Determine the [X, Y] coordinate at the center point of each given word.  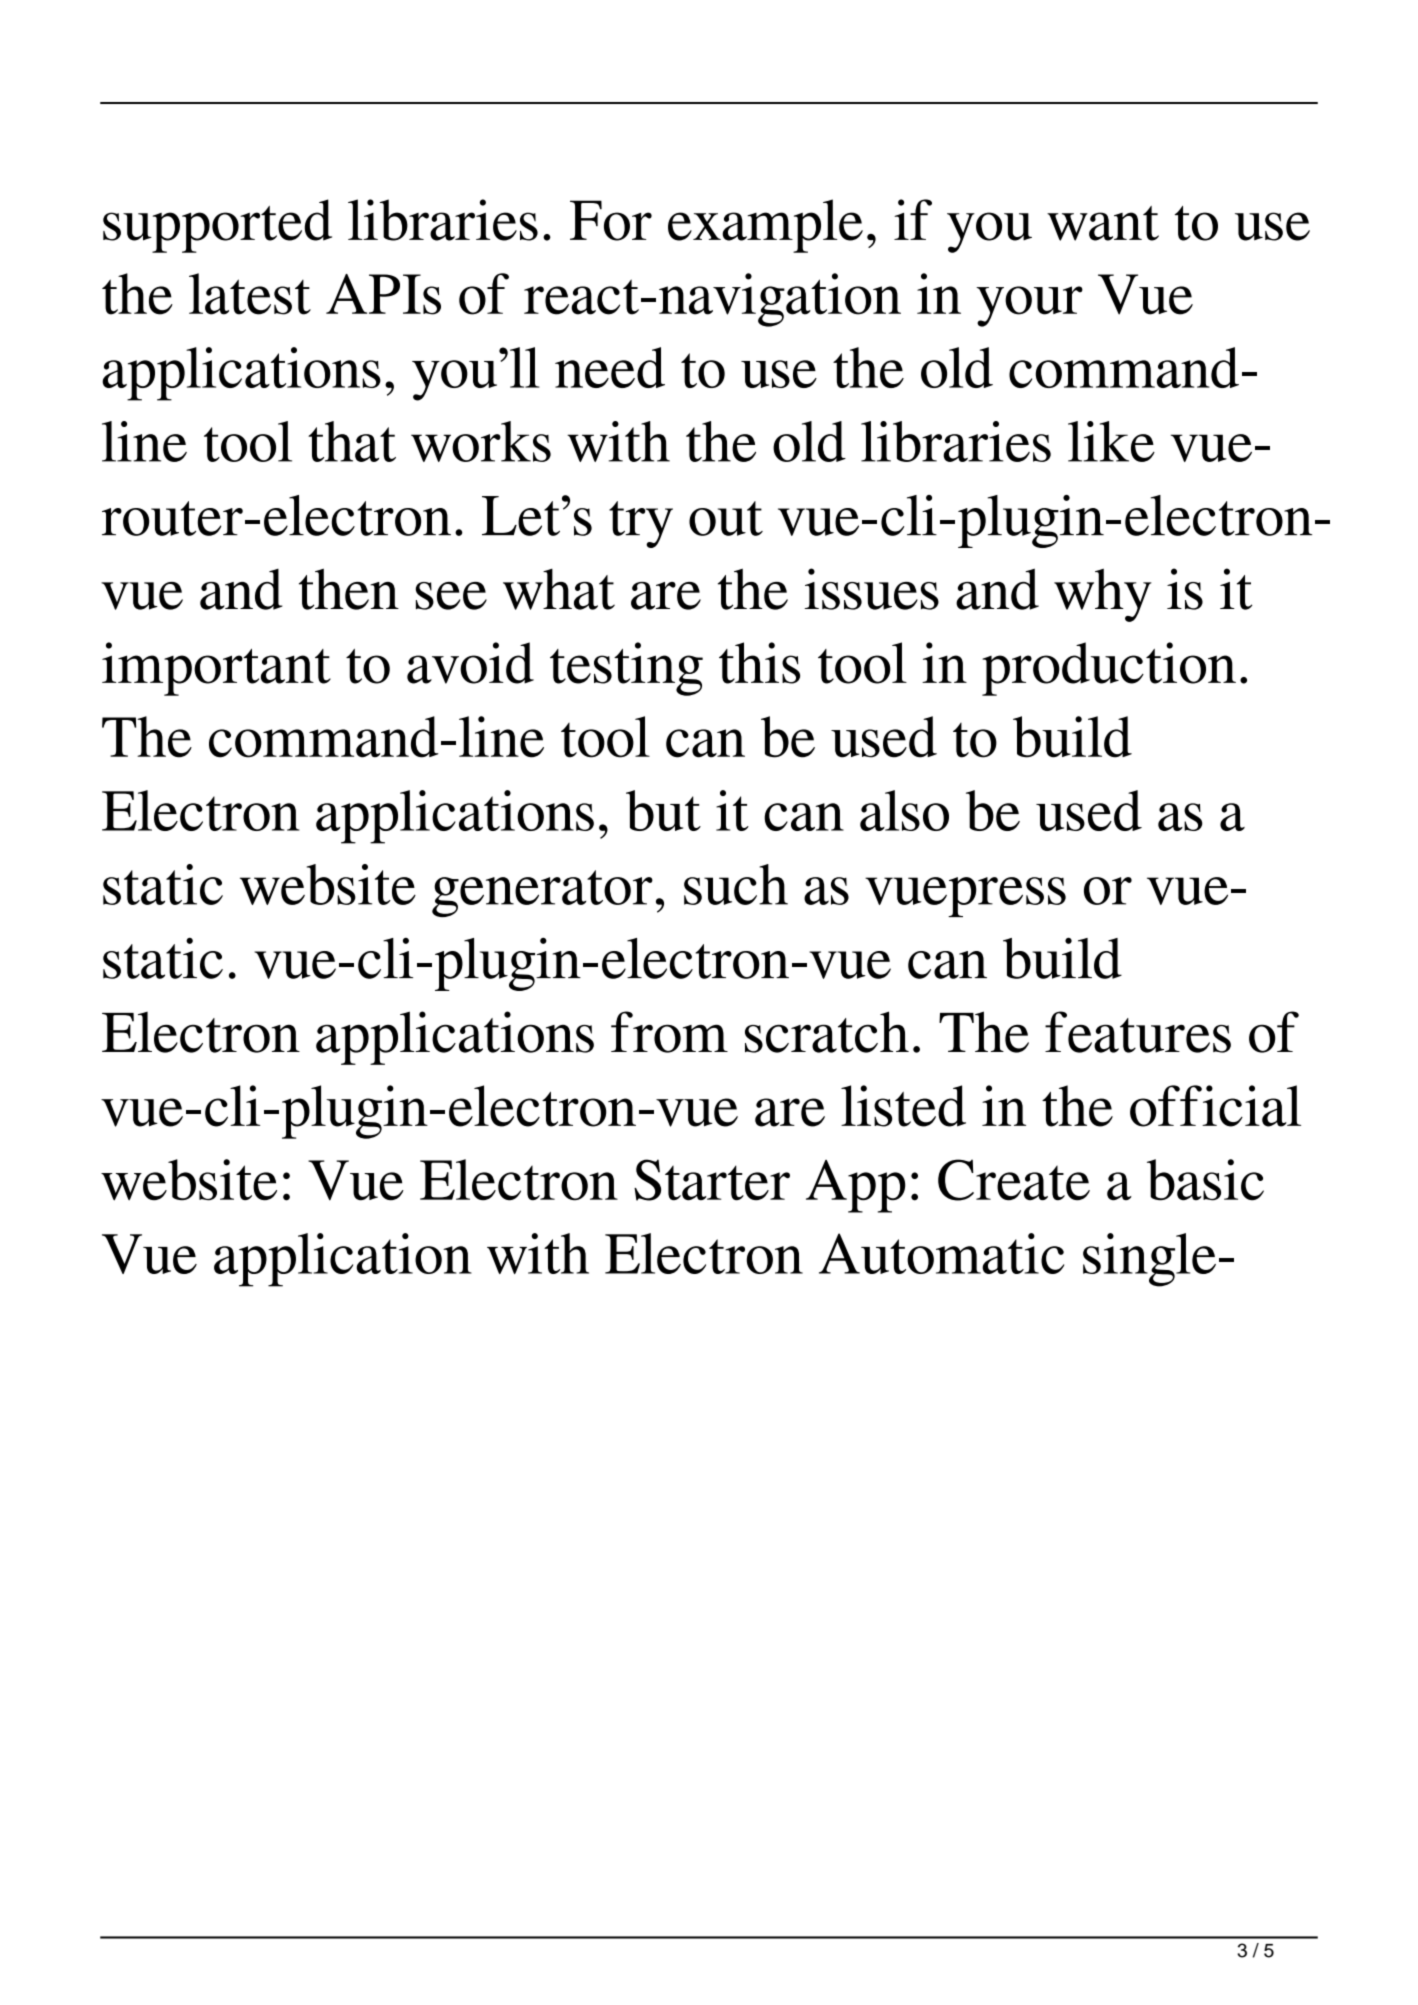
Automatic [941, 1253]
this [759, 663]
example [765, 226]
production [1109, 669]
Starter [712, 1180]
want [1103, 223]
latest [250, 294]
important [216, 669]
